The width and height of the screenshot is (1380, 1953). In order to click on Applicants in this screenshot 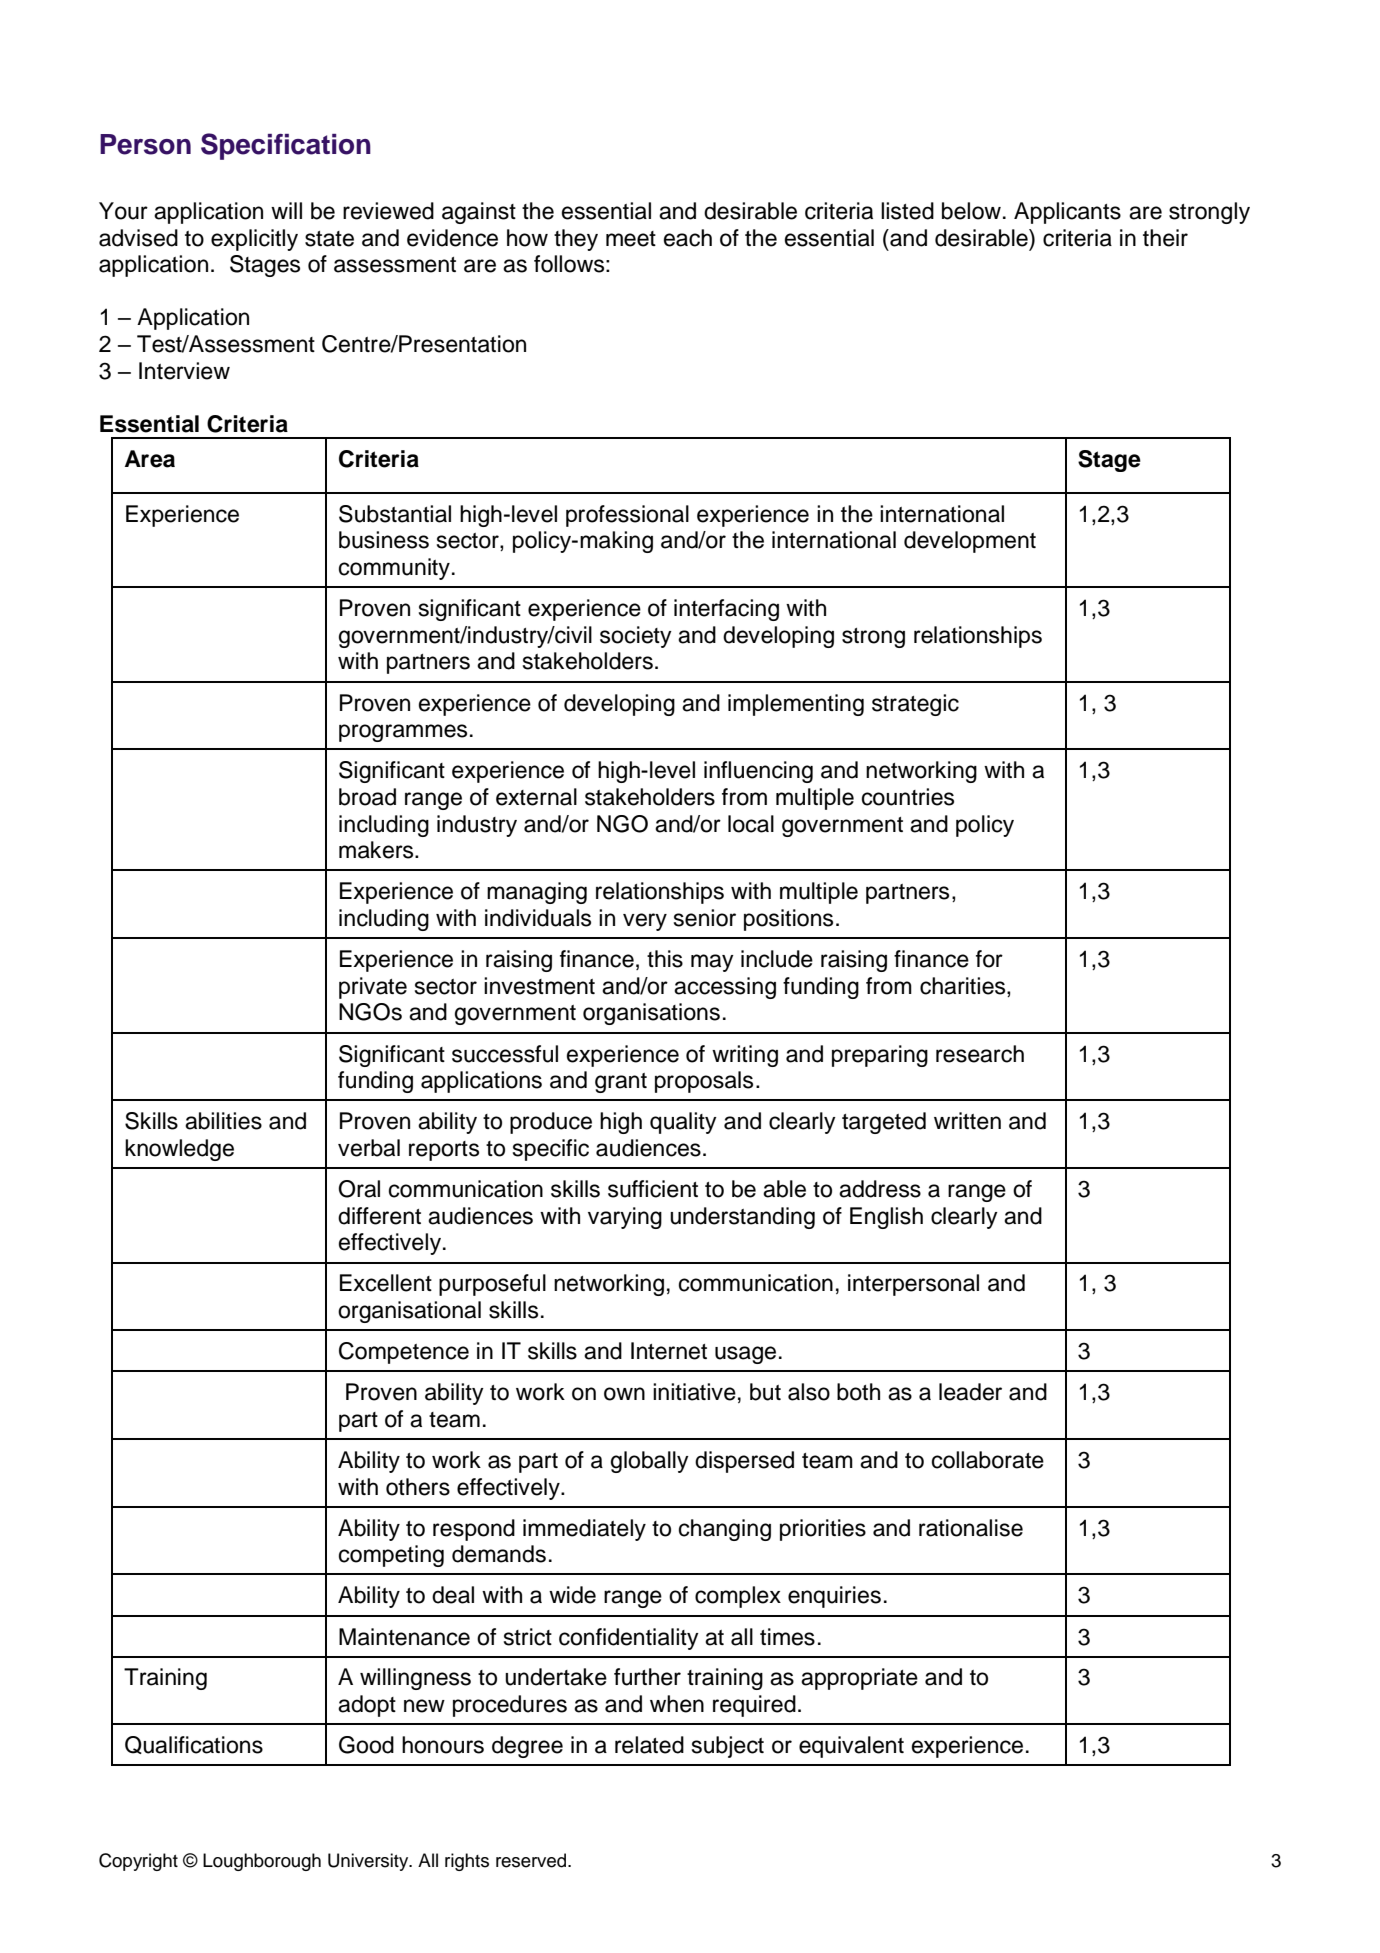, I will do `click(1067, 213)`.
